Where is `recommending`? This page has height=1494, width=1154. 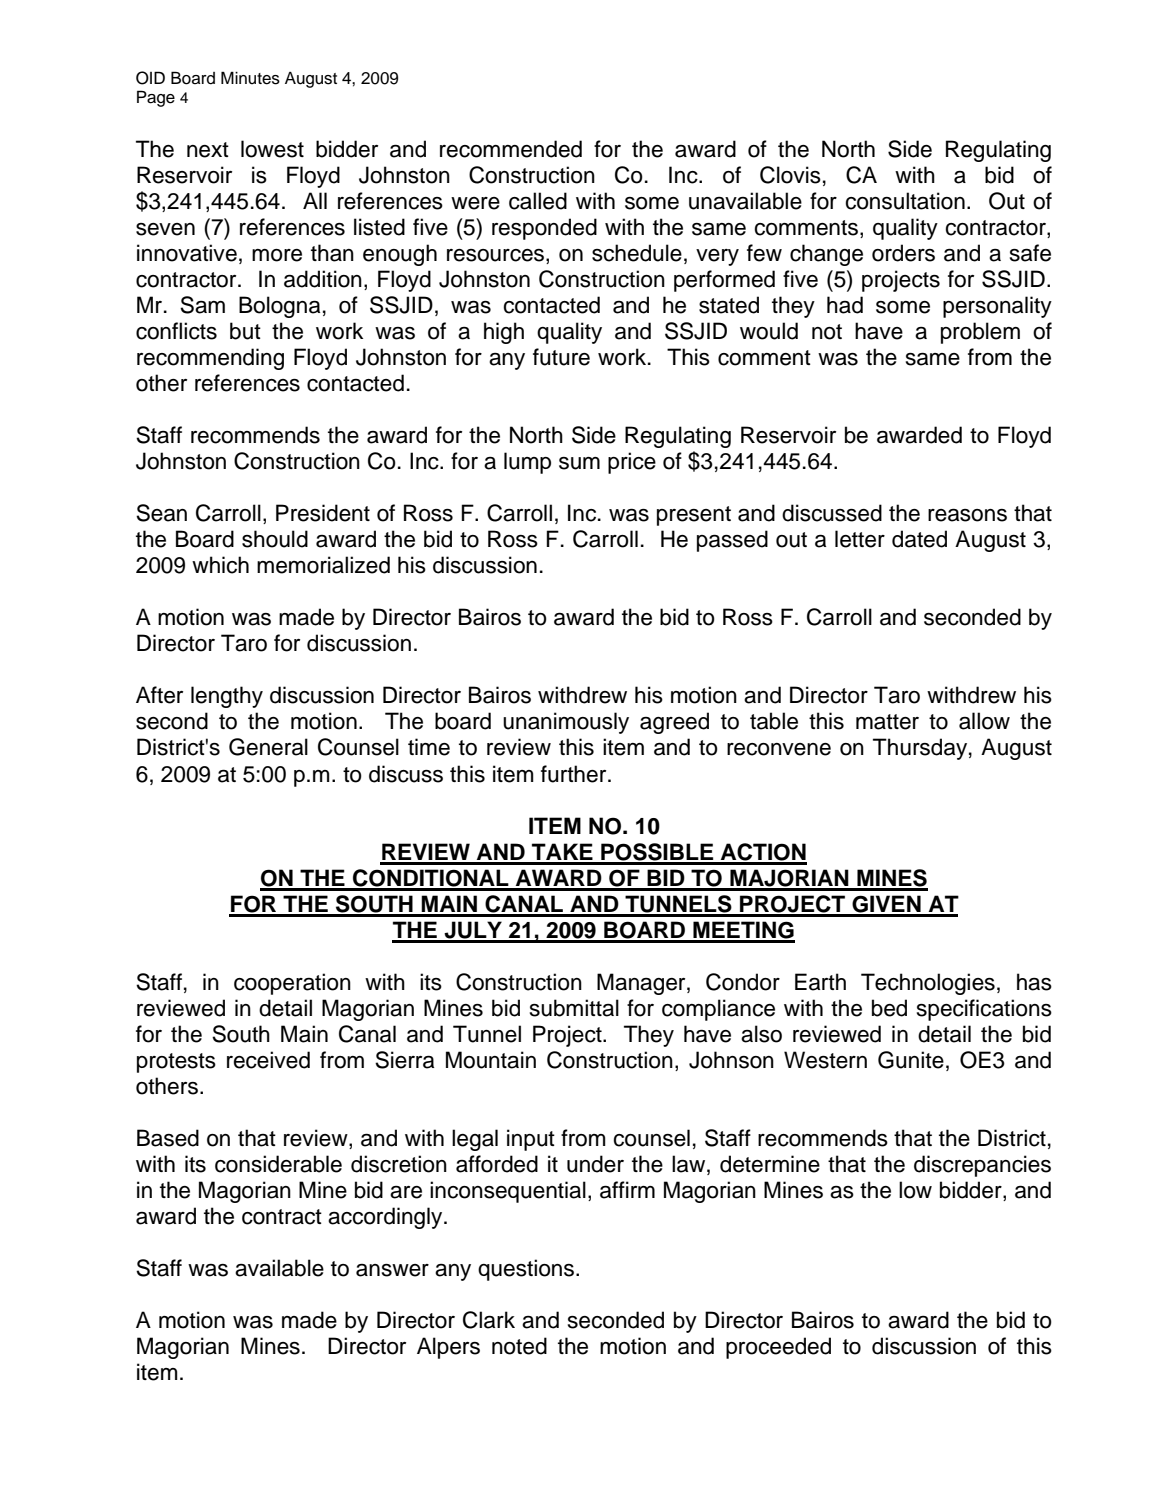
recommending is located at coordinates (210, 359).
